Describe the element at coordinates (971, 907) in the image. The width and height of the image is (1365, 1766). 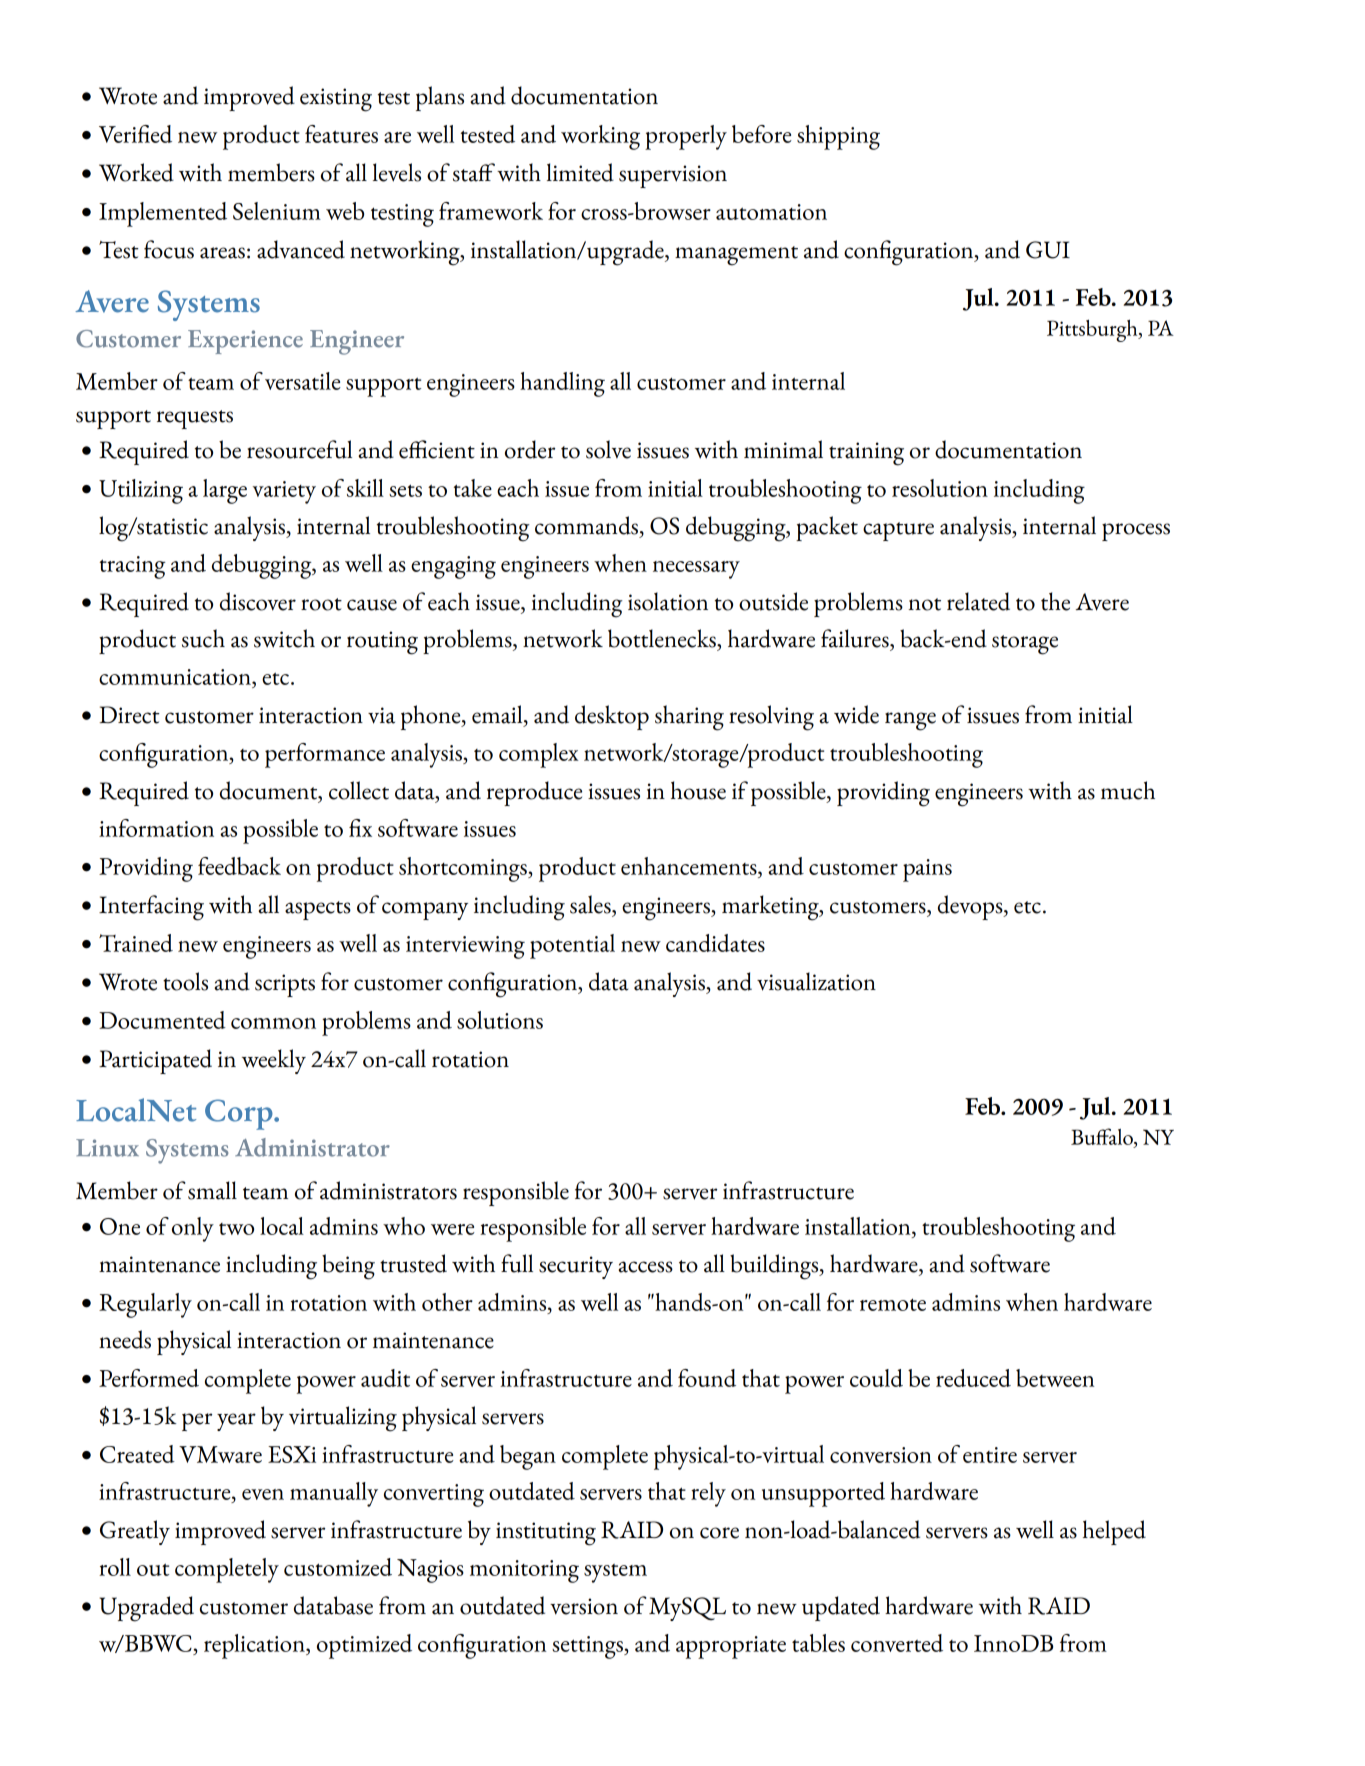
I see `devops` at that location.
